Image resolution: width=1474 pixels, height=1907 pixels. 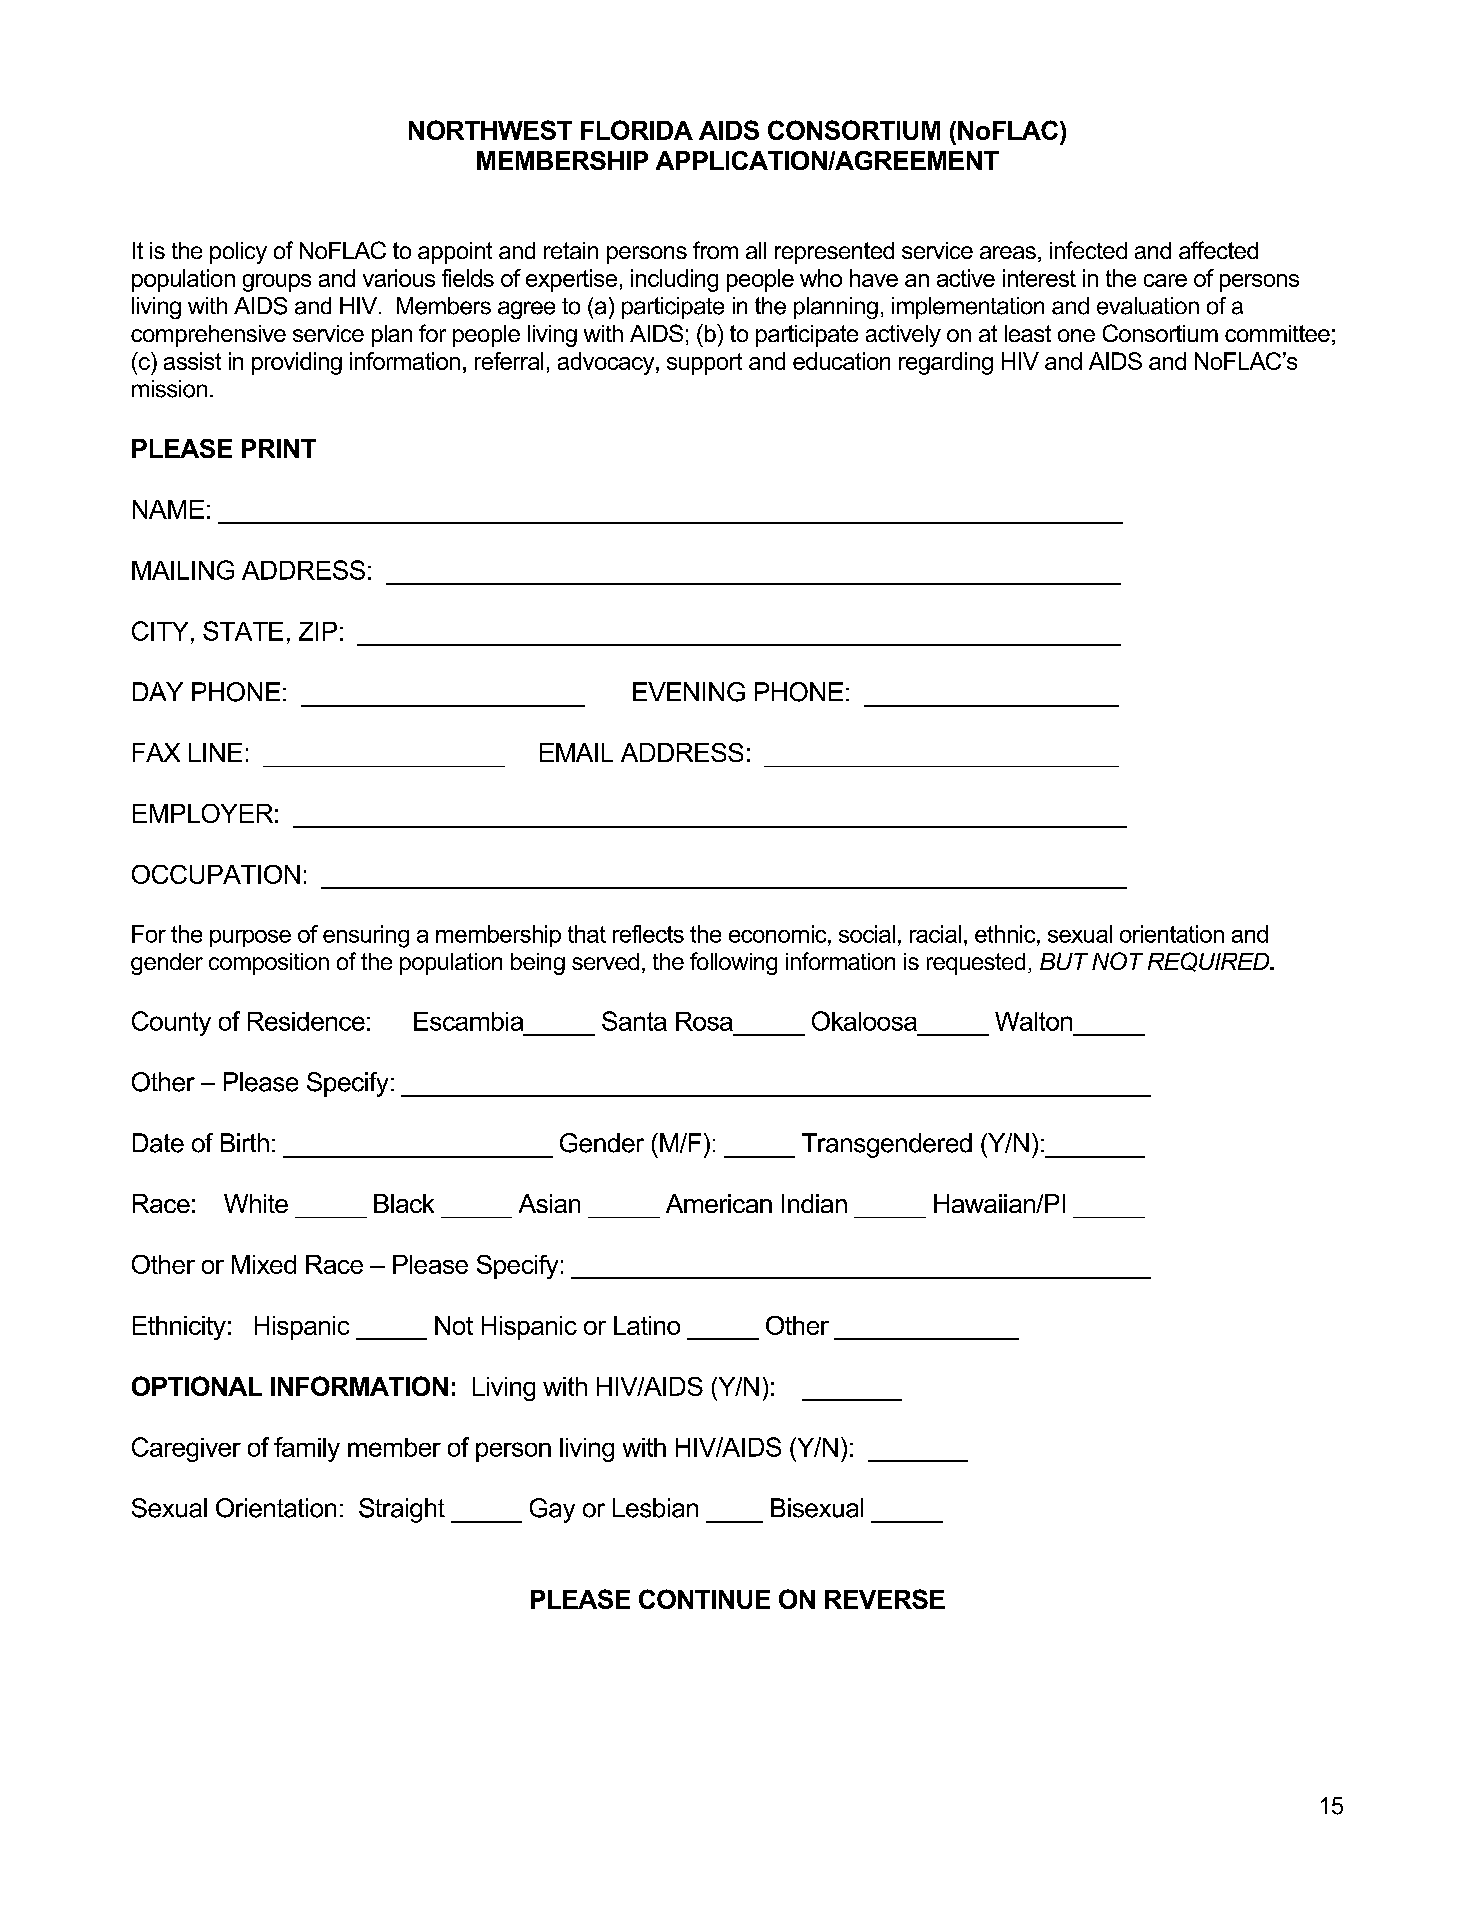 I want to click on PRINT, so click(x=279, y=448).
